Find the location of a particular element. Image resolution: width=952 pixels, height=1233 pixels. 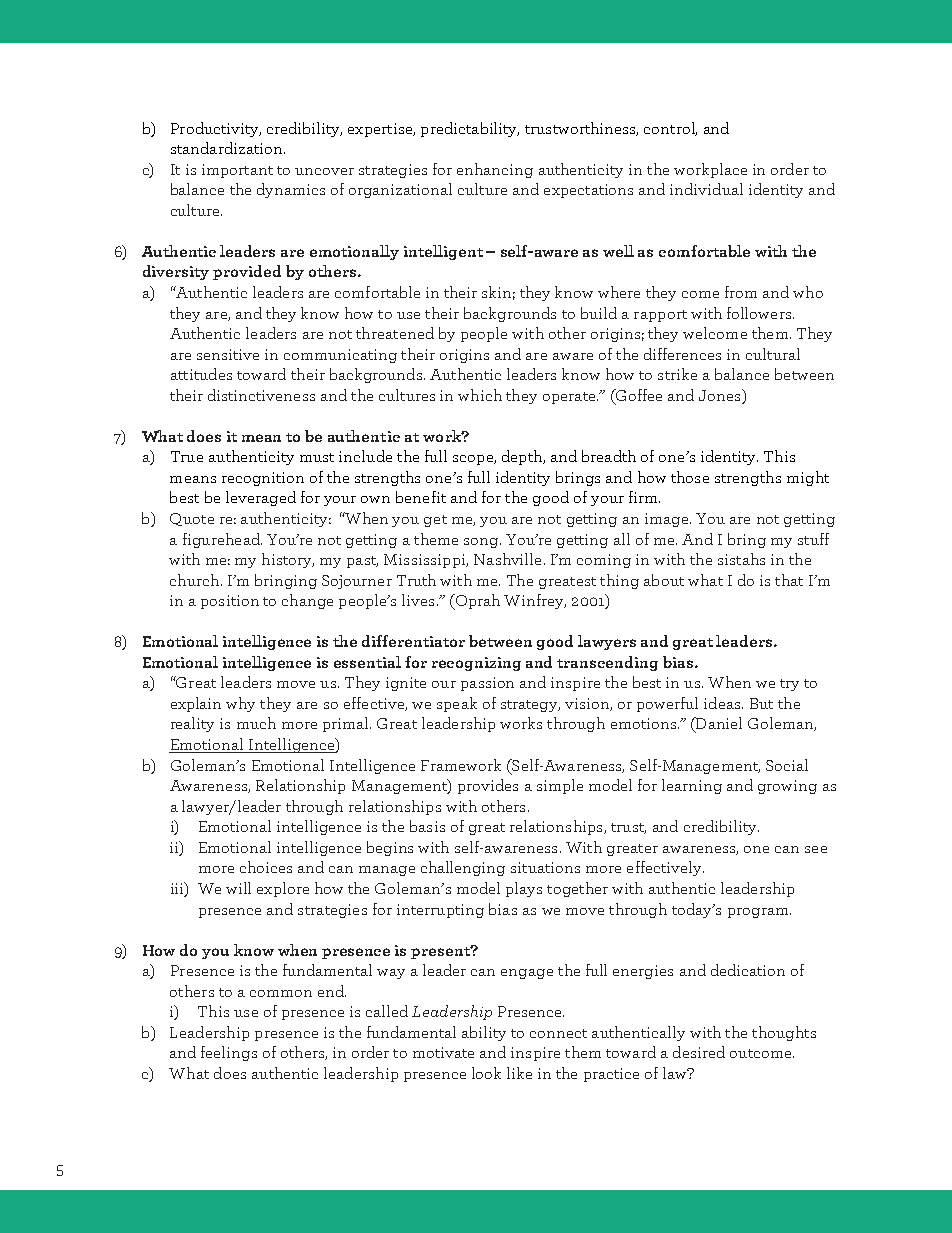

distinctiveness is located at coordinates (261, 395).
